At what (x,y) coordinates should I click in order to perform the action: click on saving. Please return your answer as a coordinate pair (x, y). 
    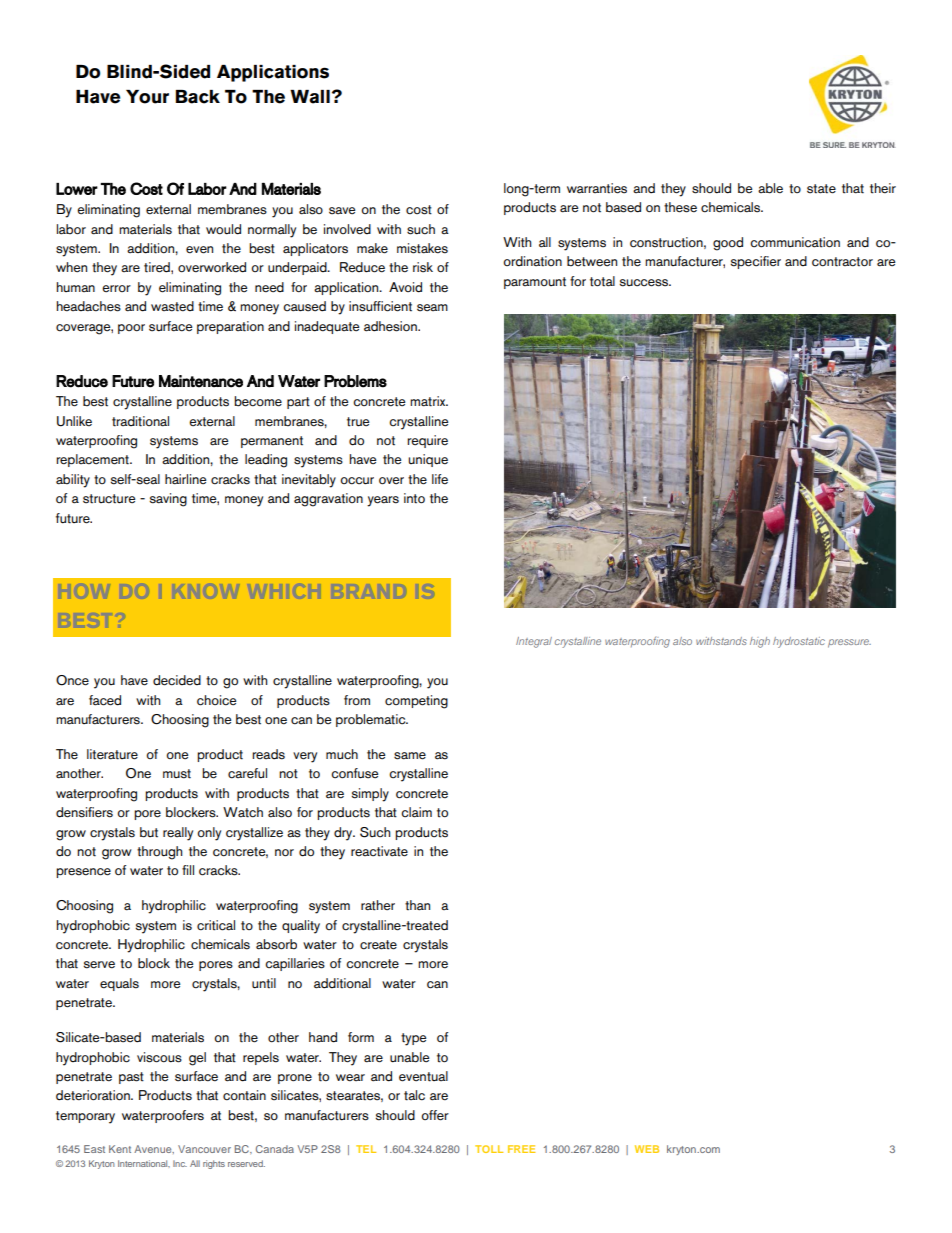
    Looking at the image, I should click on (168, 500).
